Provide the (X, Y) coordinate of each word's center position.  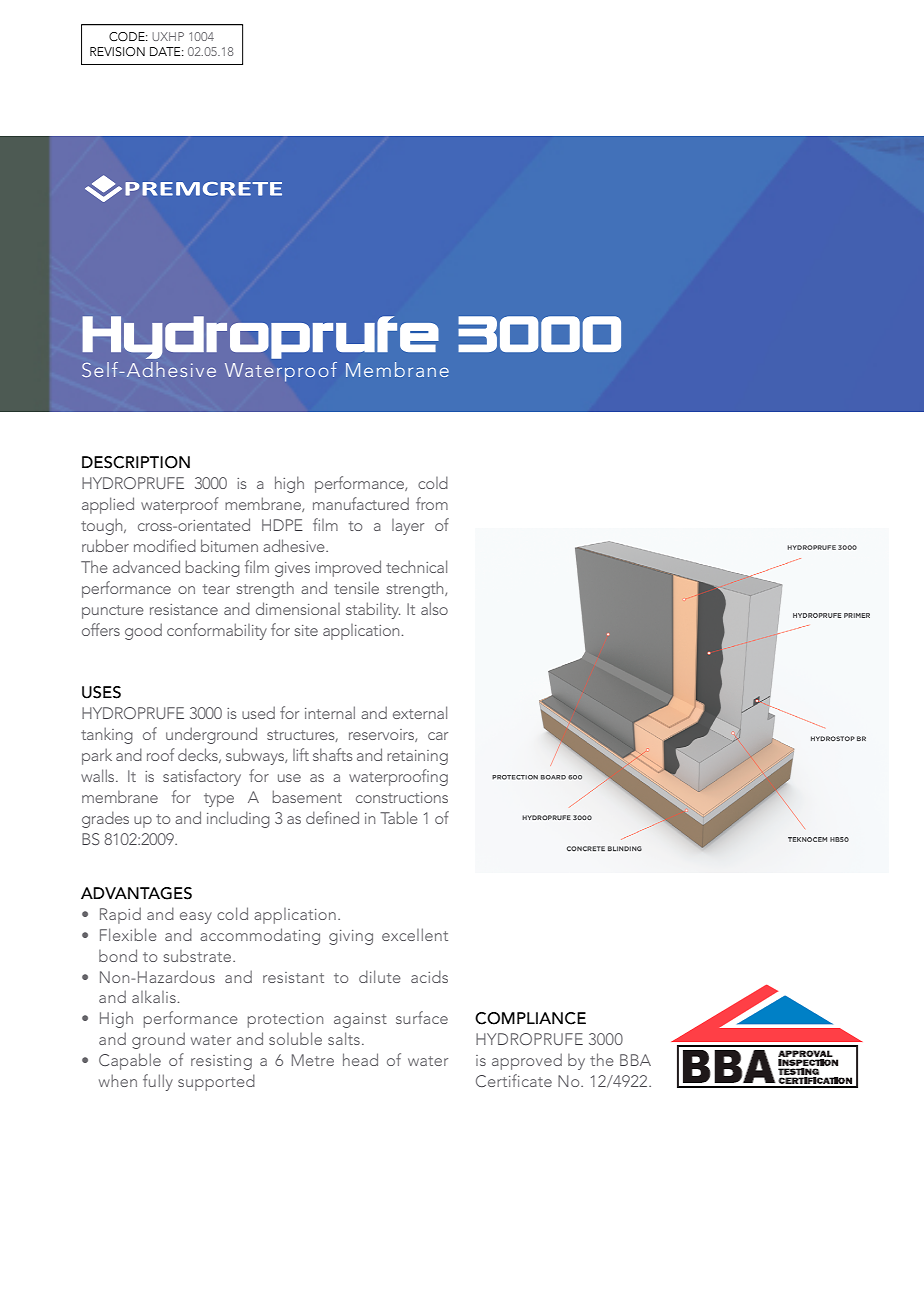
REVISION (117, 52)
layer (408, 527)
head (360, 1059)
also (434, 608)
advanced (146, 566)
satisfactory (202, 777)
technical (416, 566)
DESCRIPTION (136, 462)
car (438, 736)
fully (158, 1082)
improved (348, 568)
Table (399, 817)
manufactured (361, 503)
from (432, 503)
